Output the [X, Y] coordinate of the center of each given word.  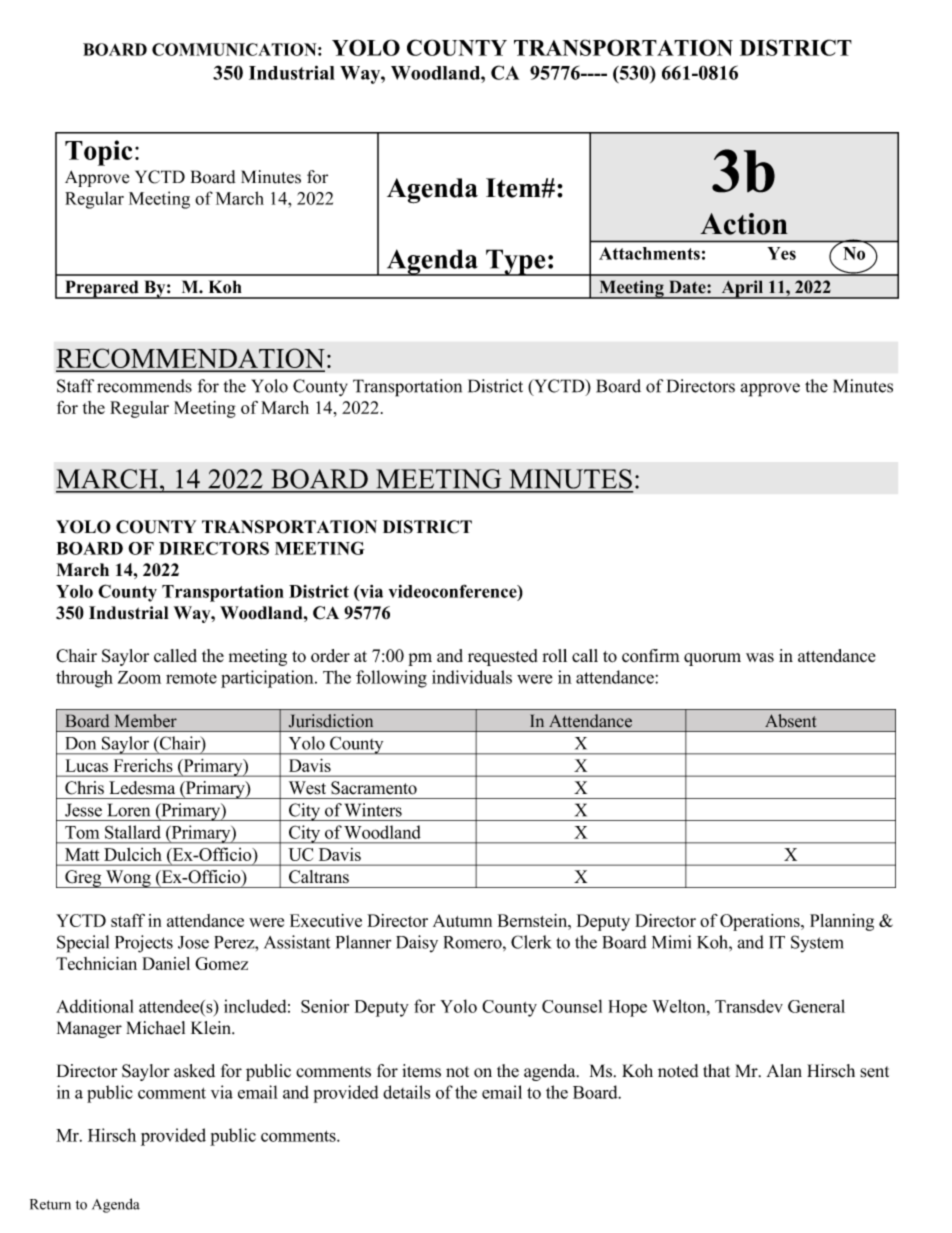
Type [516, 262]
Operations [761, 922]
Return [50, 1204]
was [760, 657]
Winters [373, 810]
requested [503, 657]
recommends [144, 386]
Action [744, 224]
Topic [98, 153]
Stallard [133, 832]
